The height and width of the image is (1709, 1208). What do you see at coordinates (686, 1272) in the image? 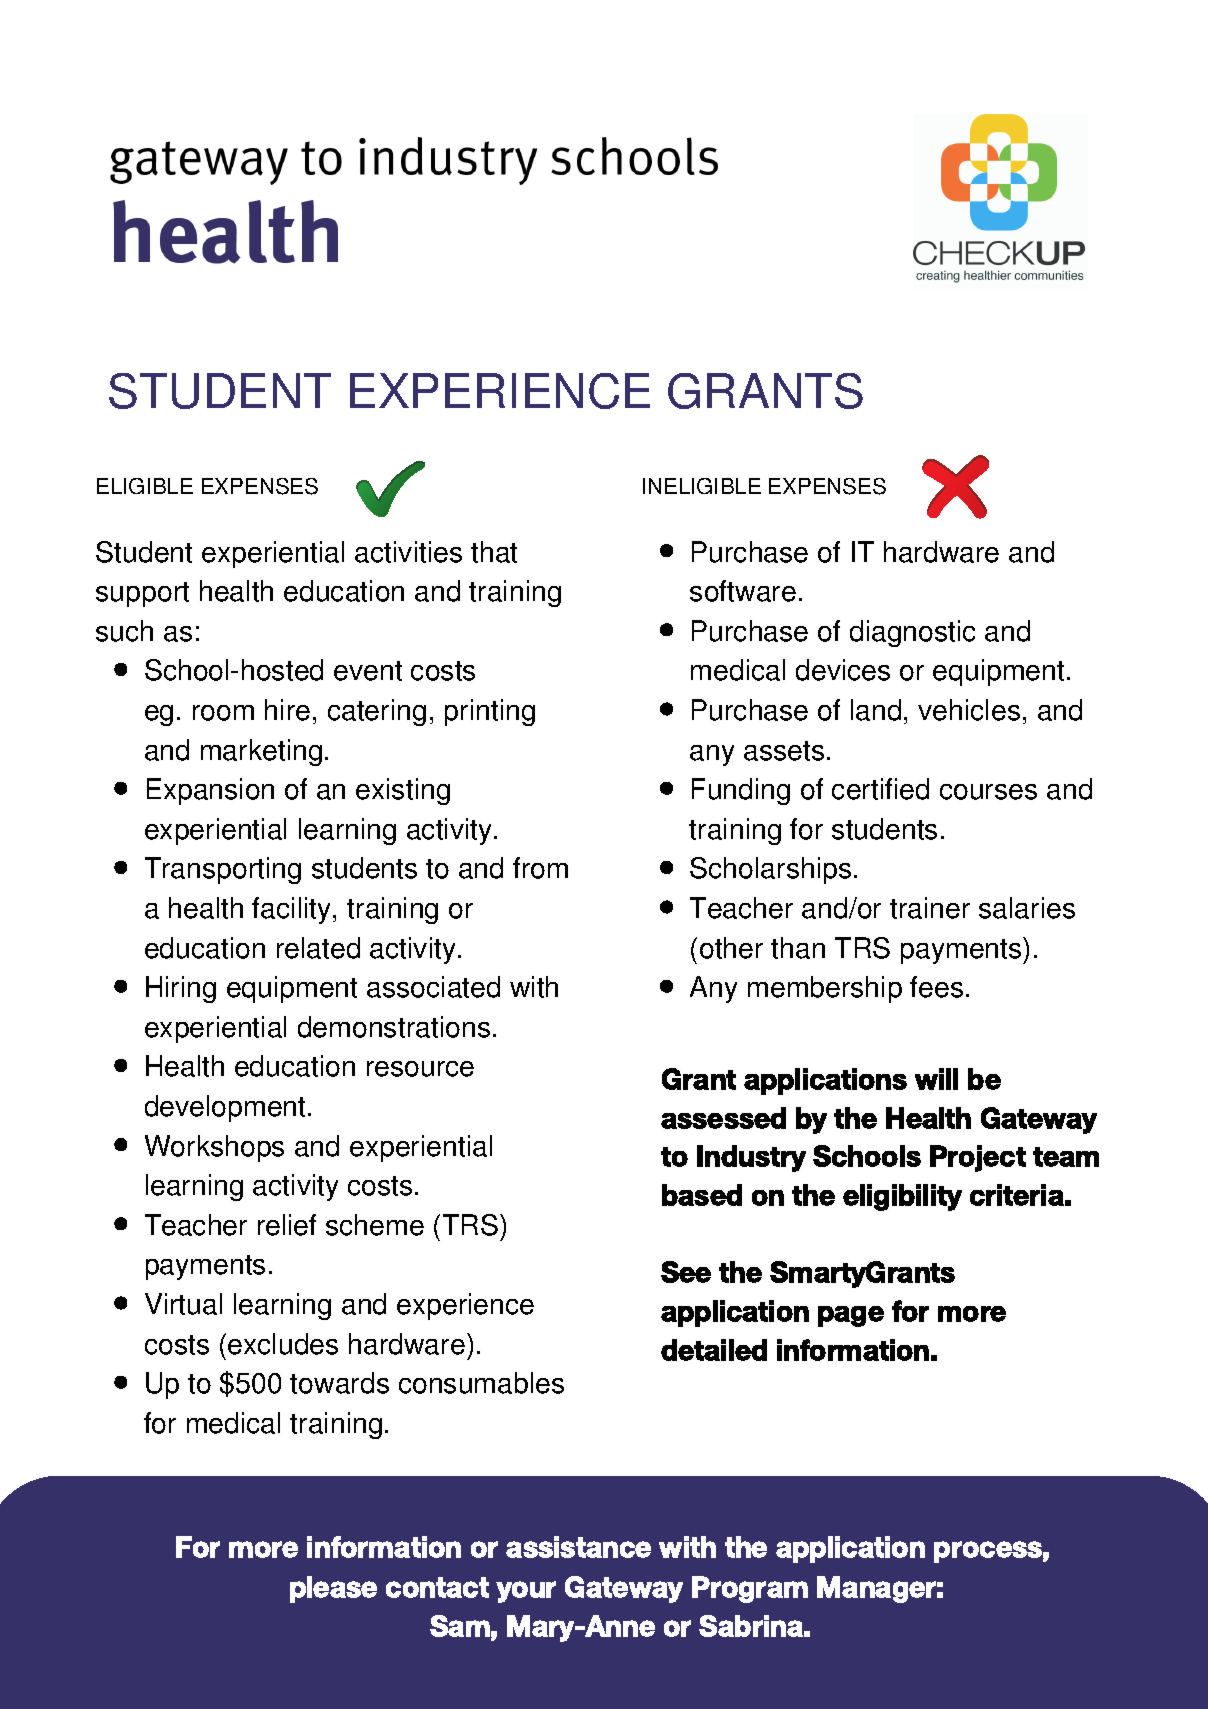
I see `See` at bounding box center [686, 1272].
